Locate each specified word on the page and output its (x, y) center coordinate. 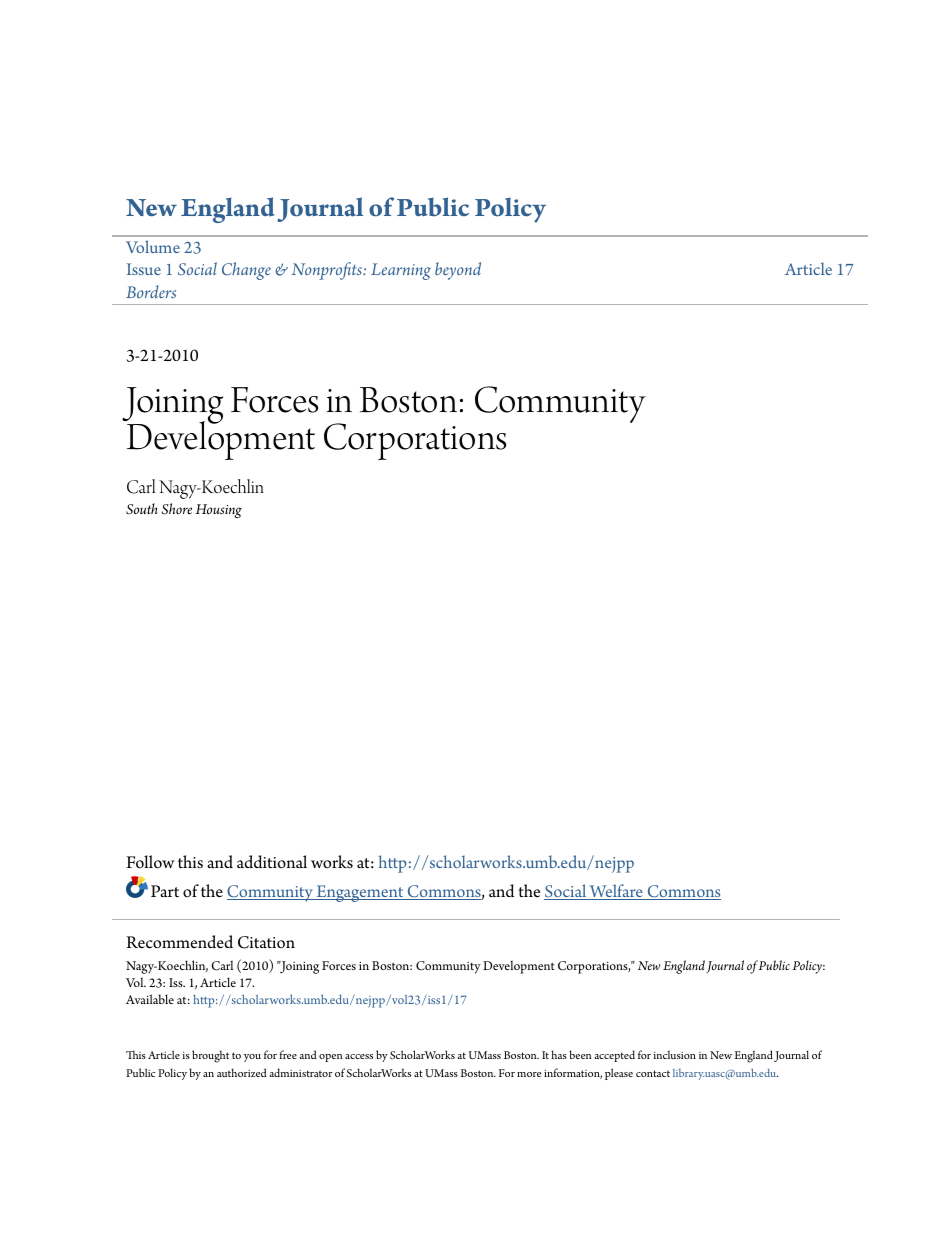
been (580, 1054)
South (142, 509)
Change (246, 271)
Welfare (616, 892)
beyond (458, 271)
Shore (177, 509)
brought (210, 1056)
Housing (218, 511)
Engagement (360, 893)
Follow (150, 862)
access (359, 1056)
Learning (401, 271)
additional (272, 862)
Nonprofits (327, 271)
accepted (614, 1056)
